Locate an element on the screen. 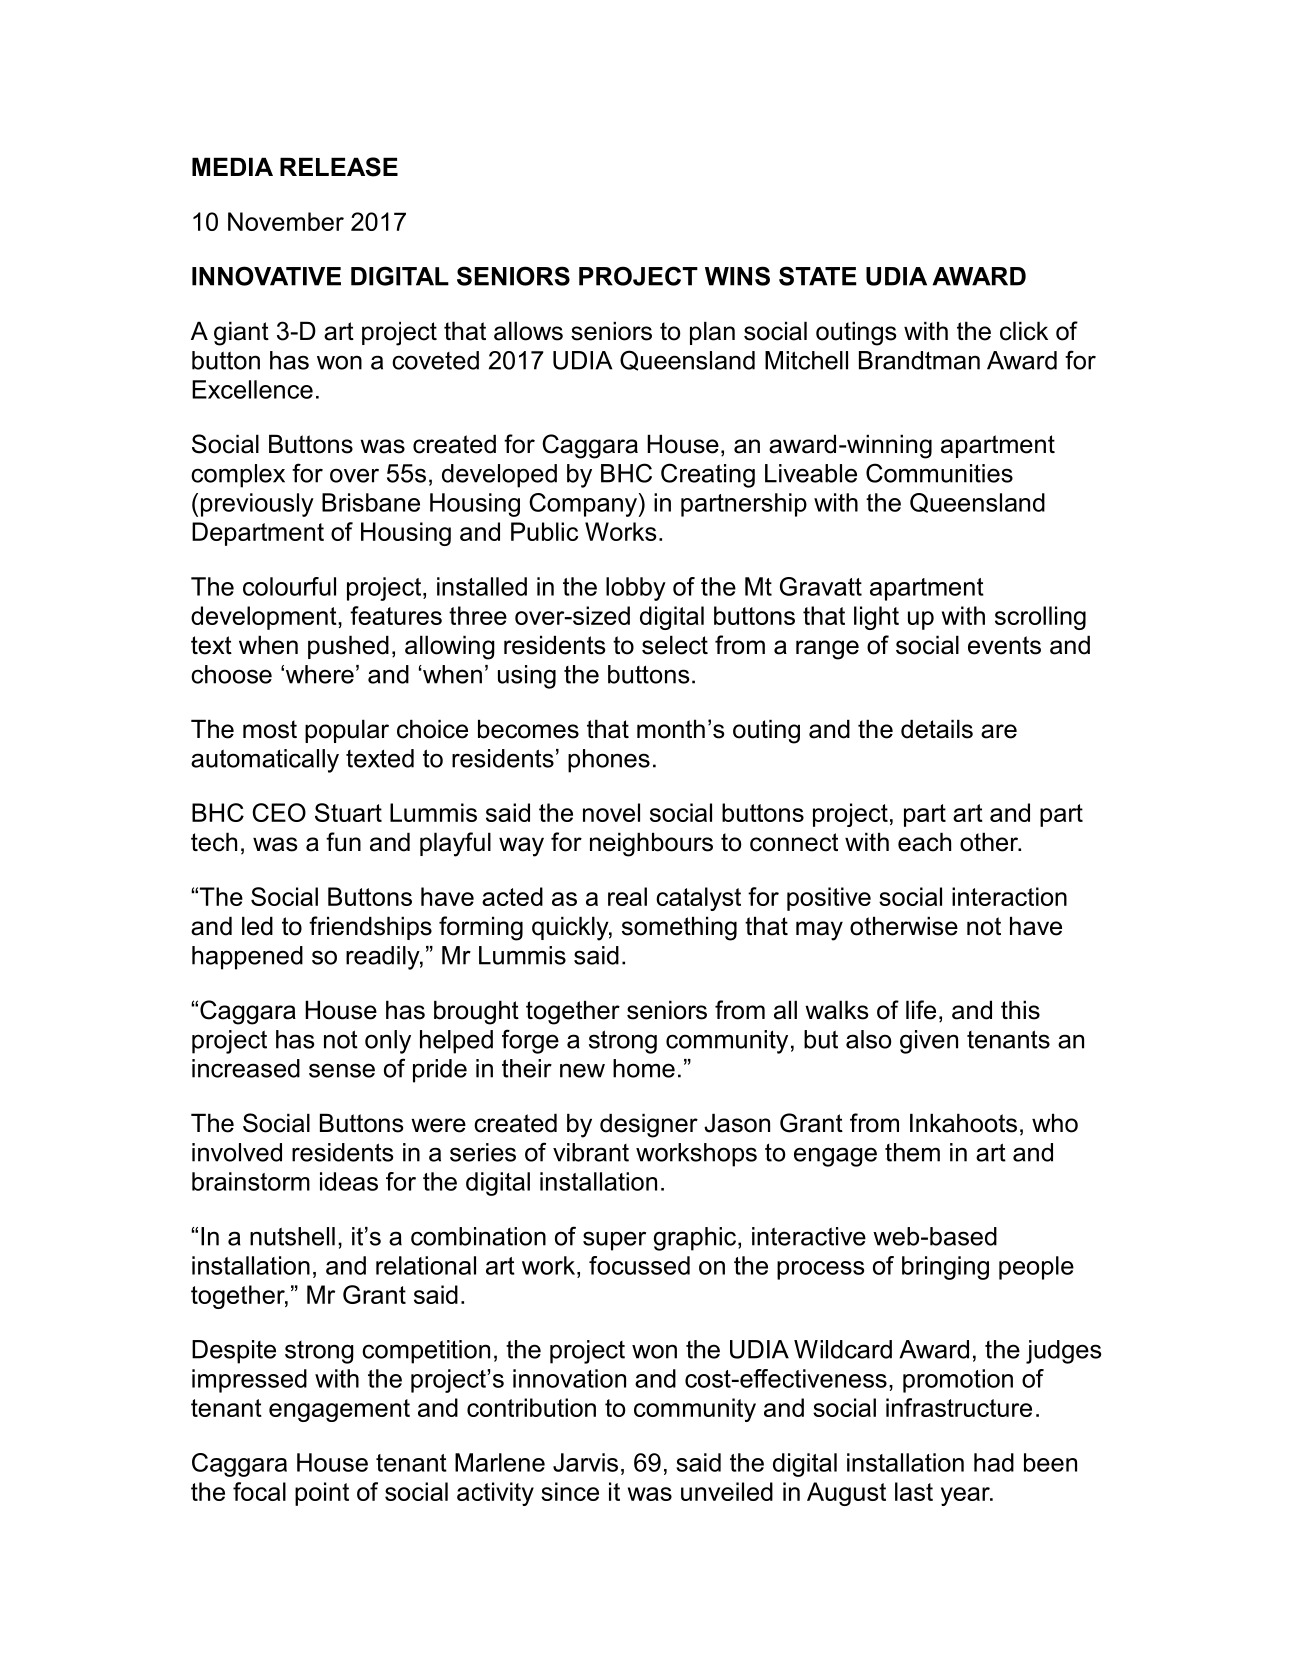 This screenshot has width=1297, height=1678. STATE is located at coordinates (818, 276).
